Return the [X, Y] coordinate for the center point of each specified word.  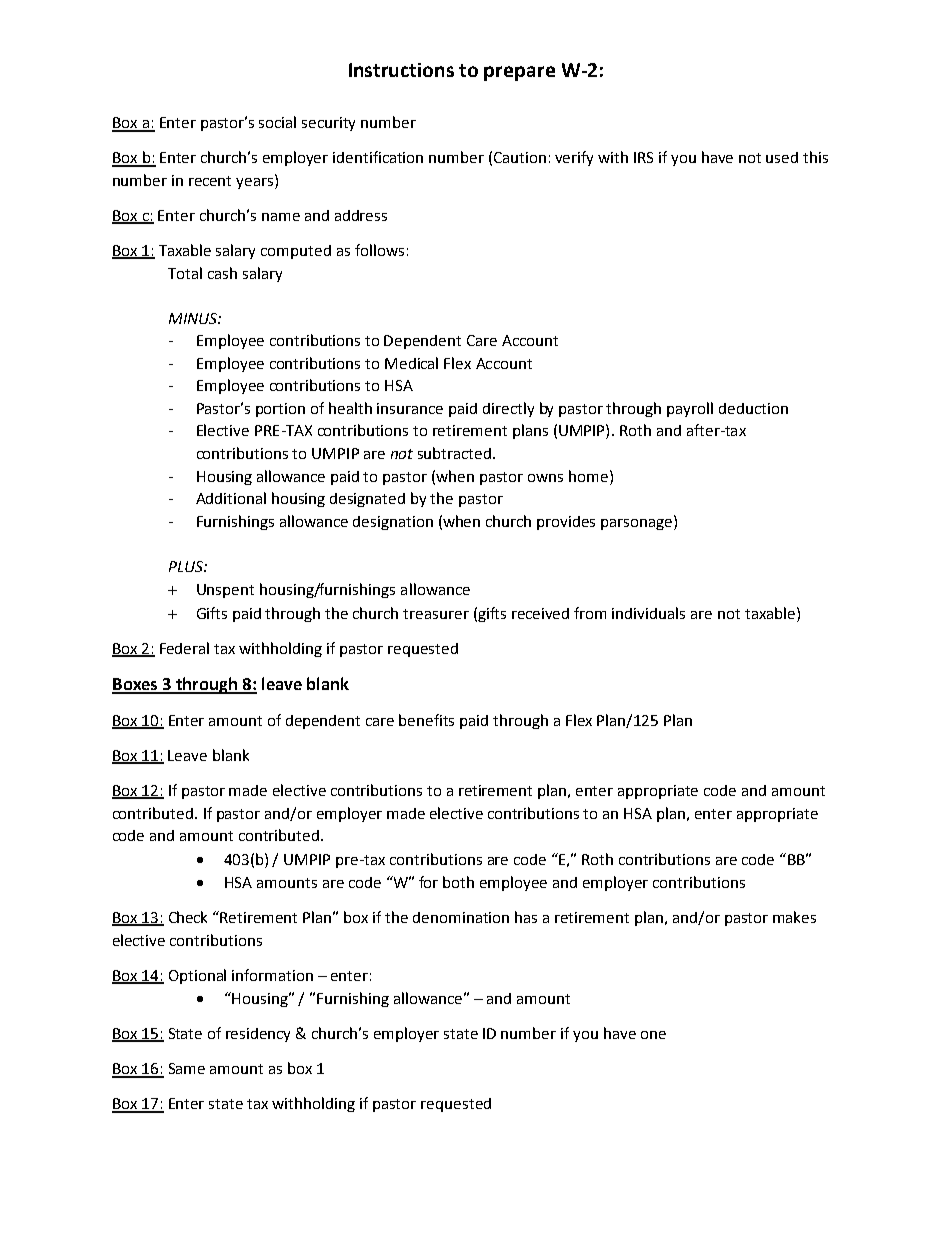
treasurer [436, 614]
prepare [519, 73]
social [277, 122]
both [458, 882]
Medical [411, 363]
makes [794, 917]
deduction [753, 408]
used [782, 157]
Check [188, 917]
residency [258, 1035]
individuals [648, 613]
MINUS [194, 318]
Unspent [225, 591]
